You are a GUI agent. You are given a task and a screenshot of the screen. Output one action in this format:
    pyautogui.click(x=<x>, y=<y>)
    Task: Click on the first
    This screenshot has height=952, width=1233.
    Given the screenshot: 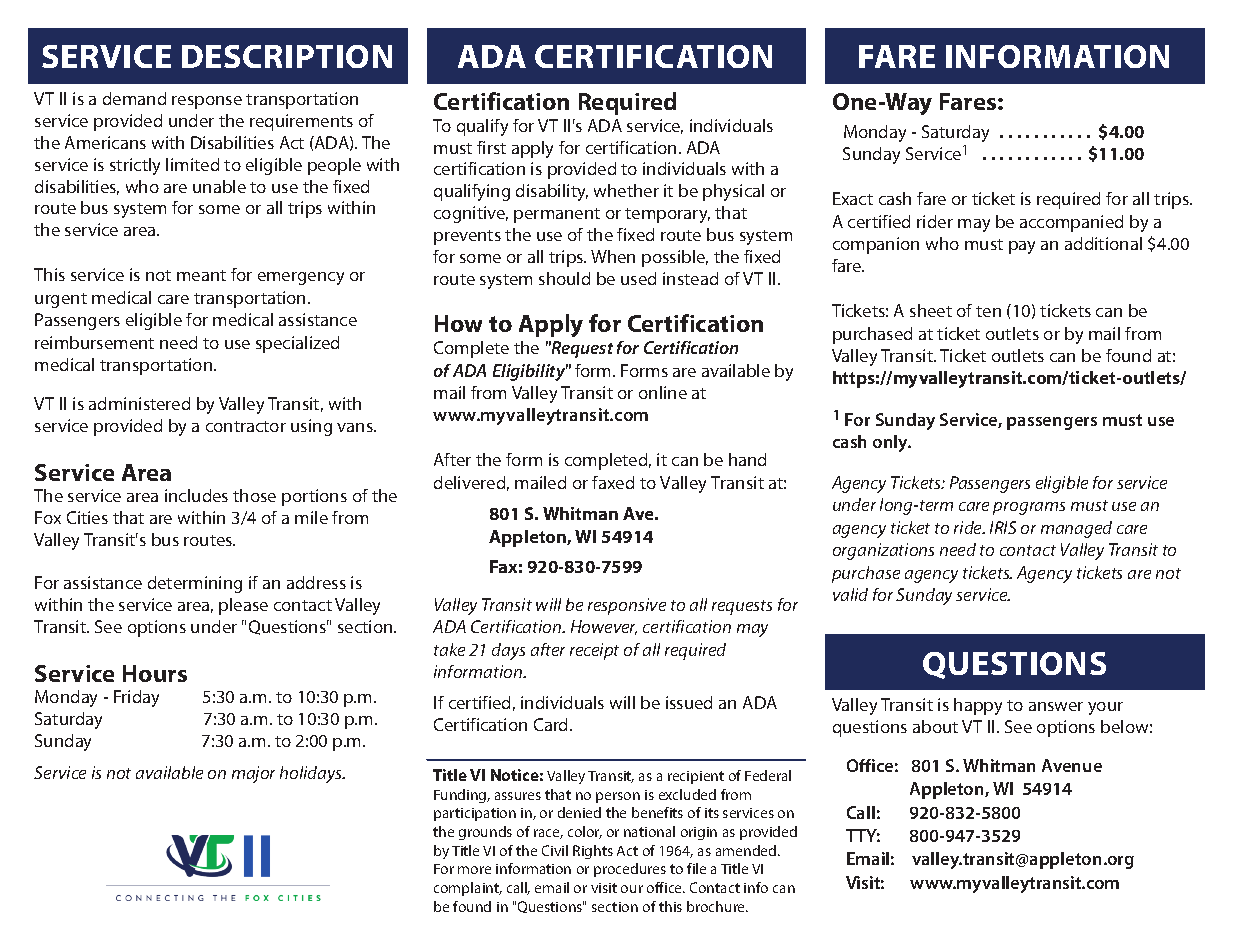 What is the action you would take?
    pyautogui.click(x=491, y=147)
